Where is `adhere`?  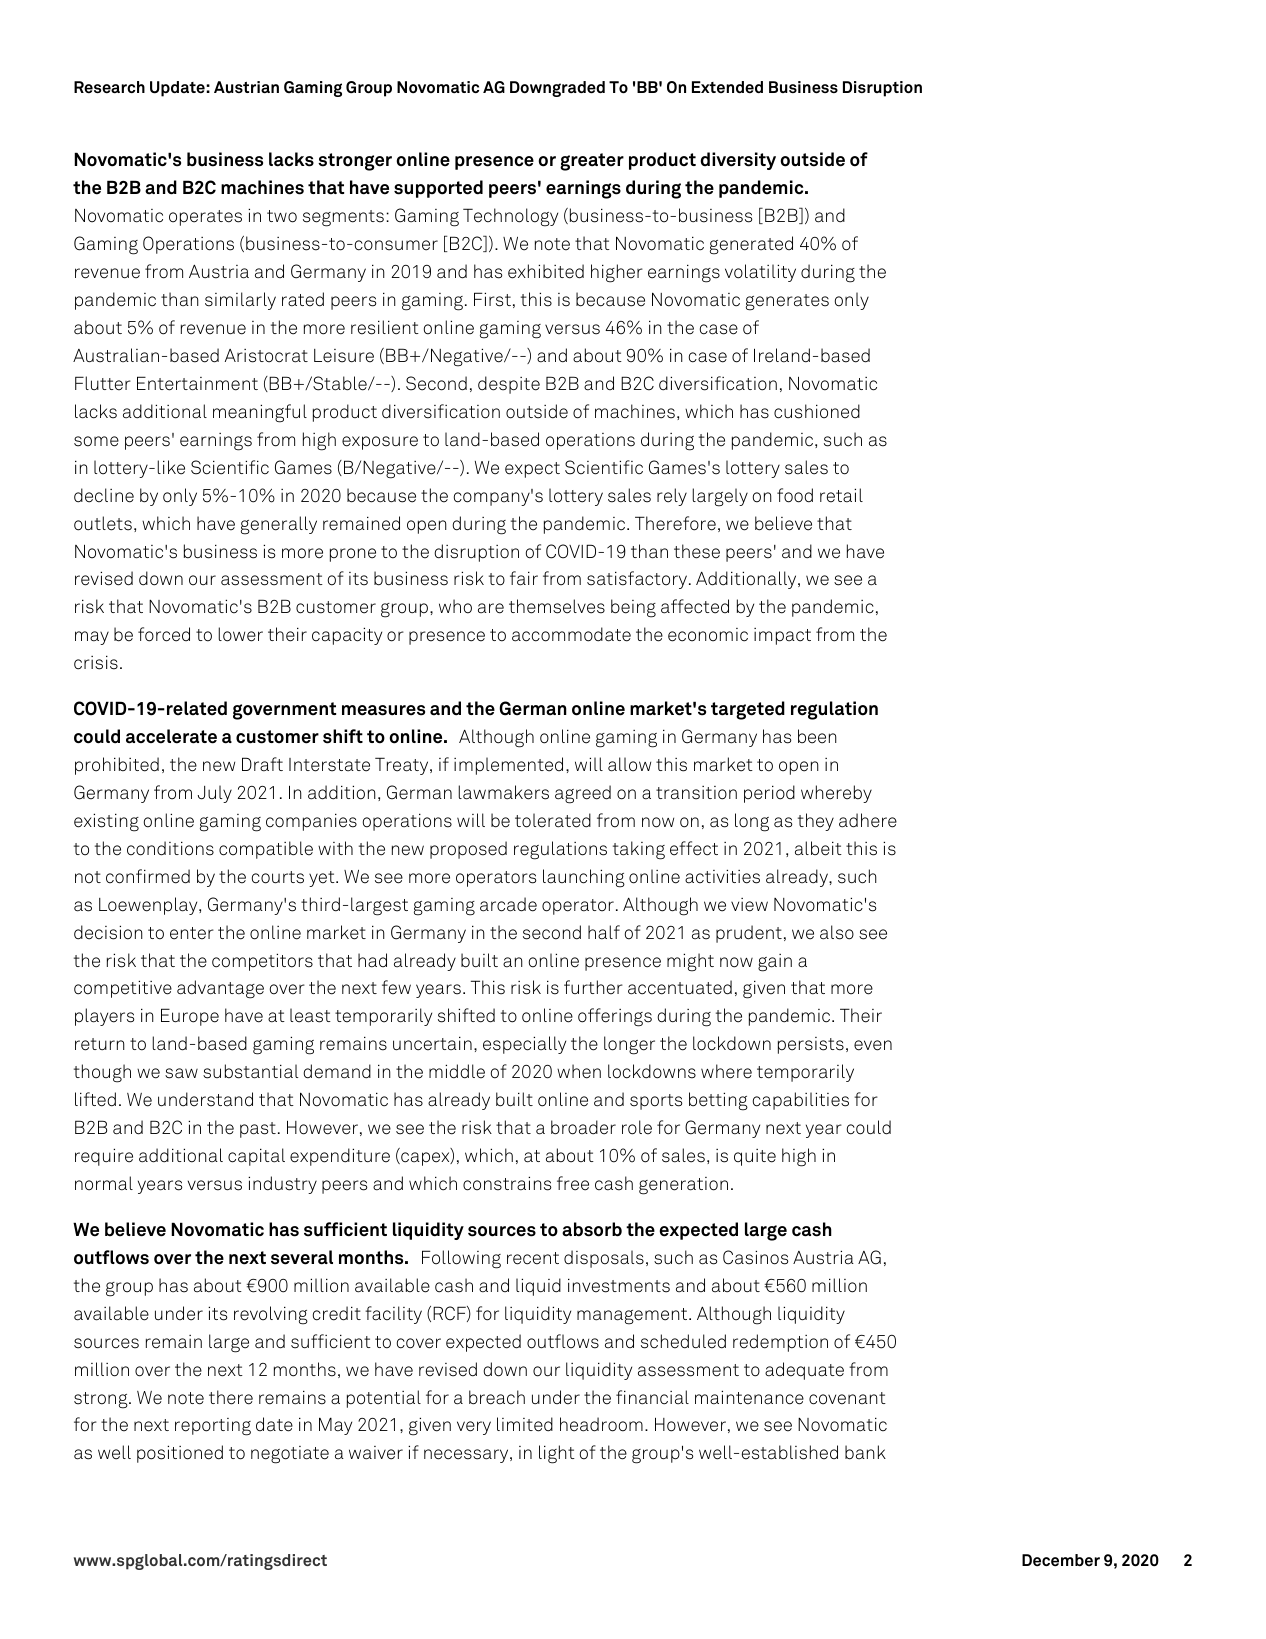 adhere is located at coordinates (868, 820).
